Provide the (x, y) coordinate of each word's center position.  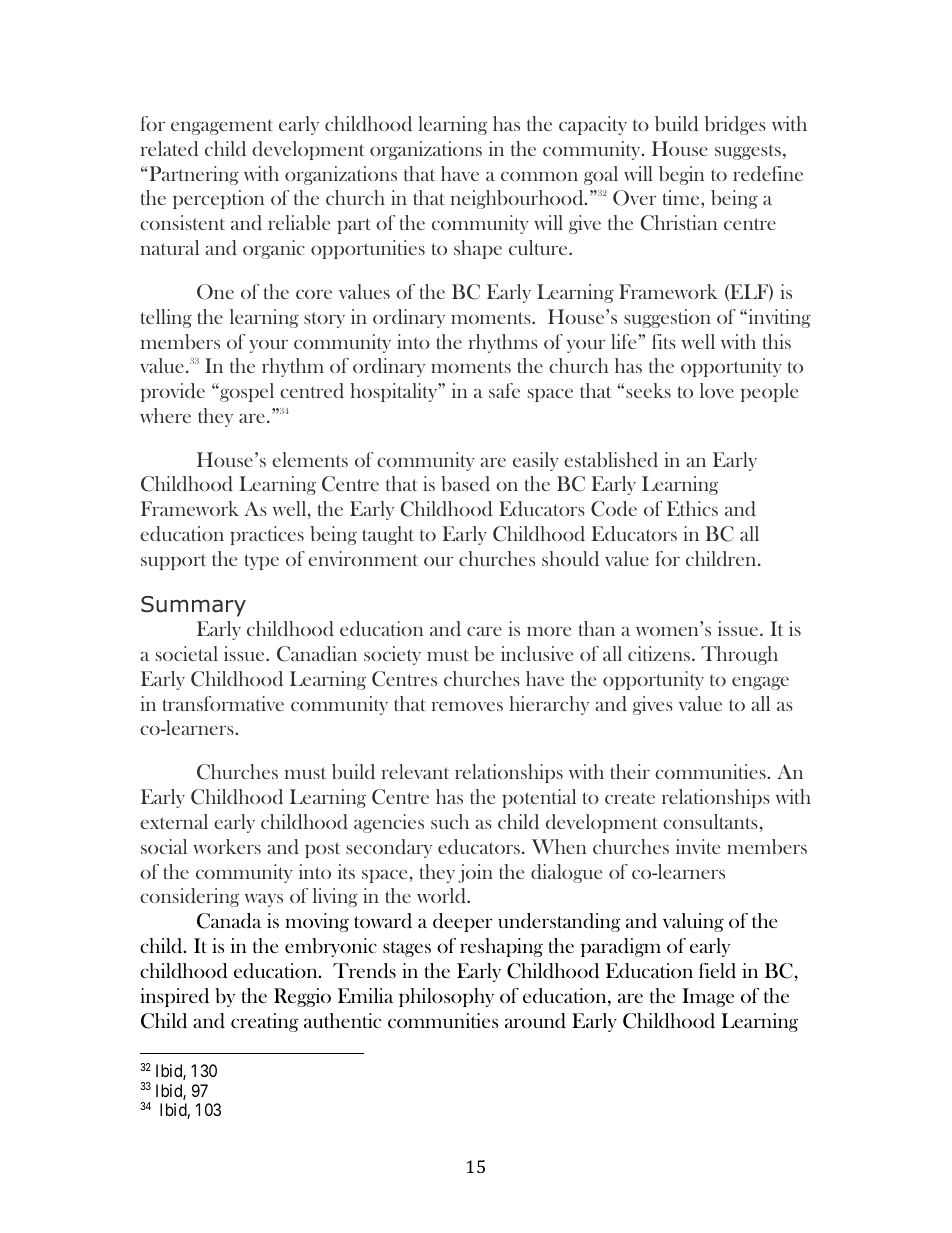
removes (467, 706)
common (539, 176)
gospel (246, 392)
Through (739, 655)
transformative (223, 703)
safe (504, 390)
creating (264, 1022)
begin (681, 175)
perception (218, 199)
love (717, 390)
